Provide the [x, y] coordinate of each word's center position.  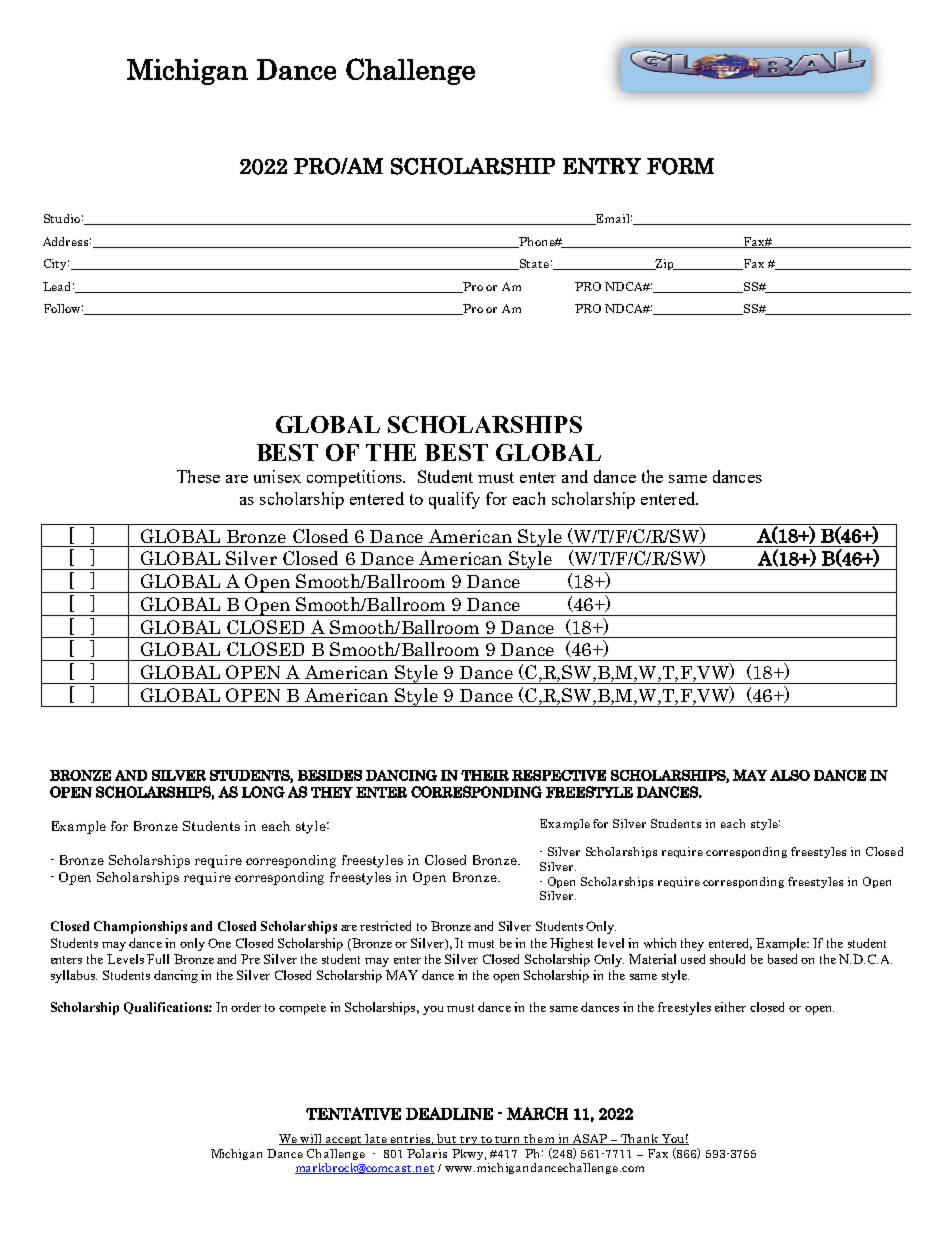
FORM [680, 166]
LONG [263, 792]
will [312, 1139]
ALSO [790, 775]
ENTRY [602, 166]
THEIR [485, 775]
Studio [62, 218]
